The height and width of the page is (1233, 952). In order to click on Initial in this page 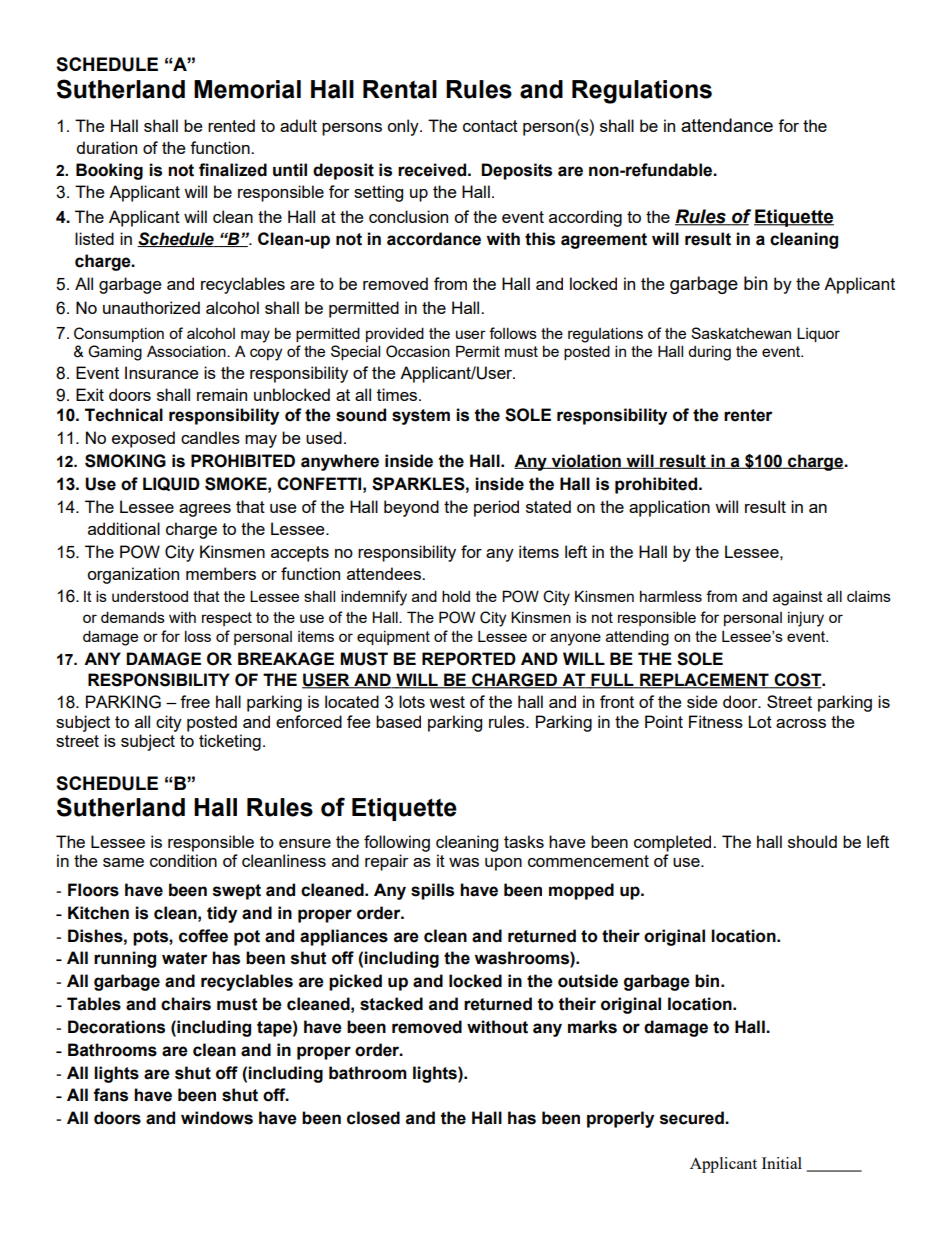, I will do `click(782, 1163)`.
